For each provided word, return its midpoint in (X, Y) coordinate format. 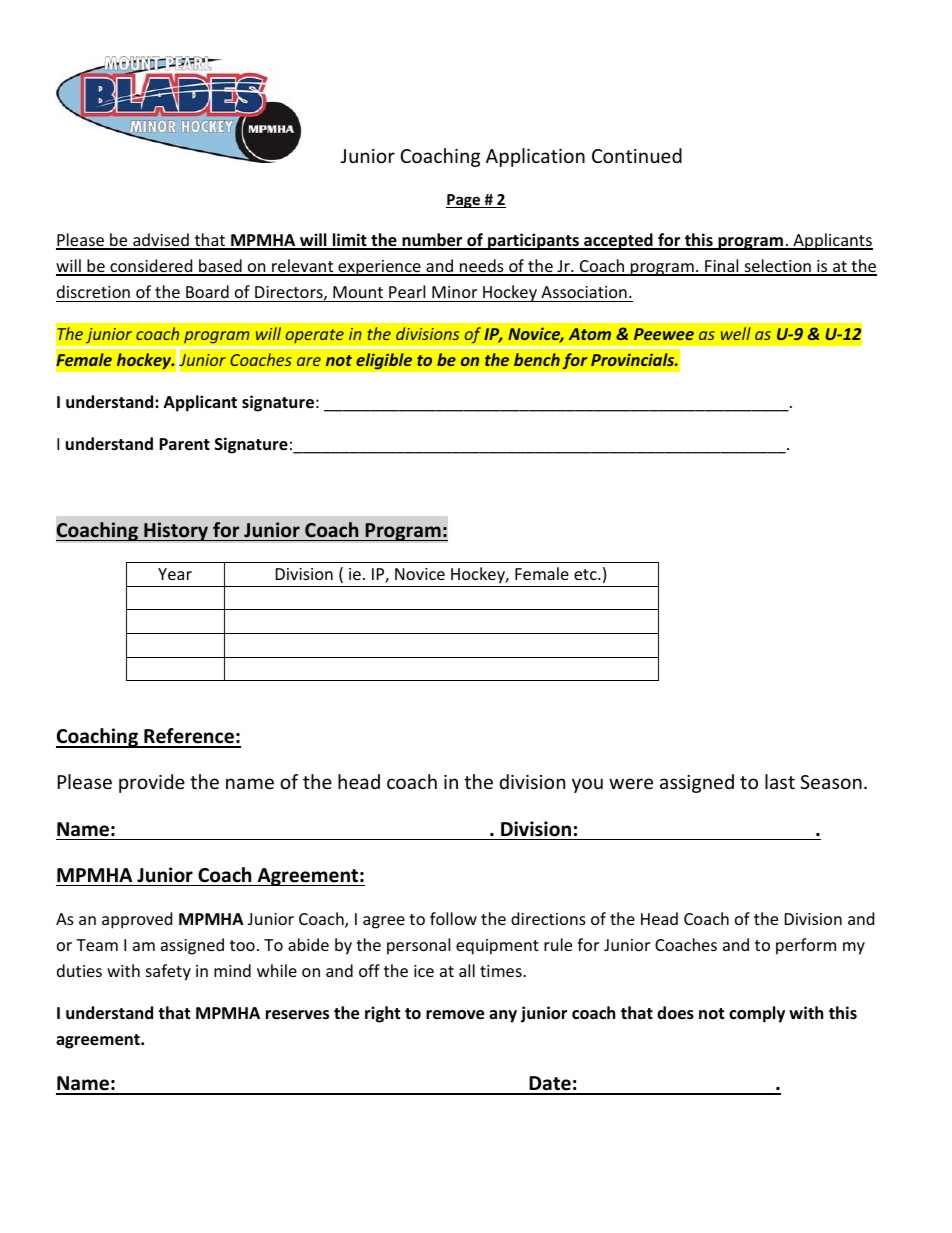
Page (464, 201)
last (780, 781)
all (467, 970)
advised (161, 241)
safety (168, 972)
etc (586, 574)
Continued (637, 155)
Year (175, 574)
